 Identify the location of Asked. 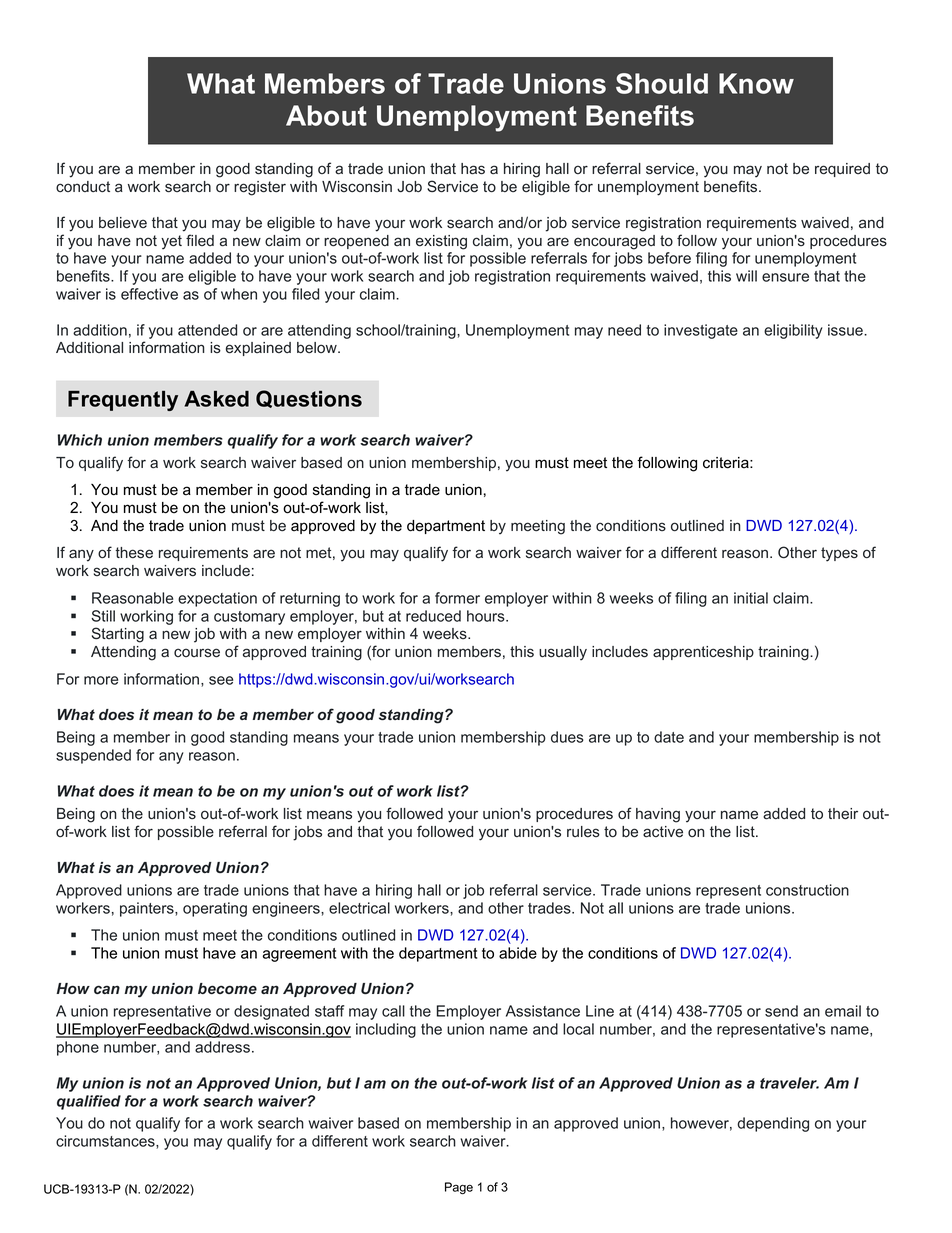
(217, 399).
